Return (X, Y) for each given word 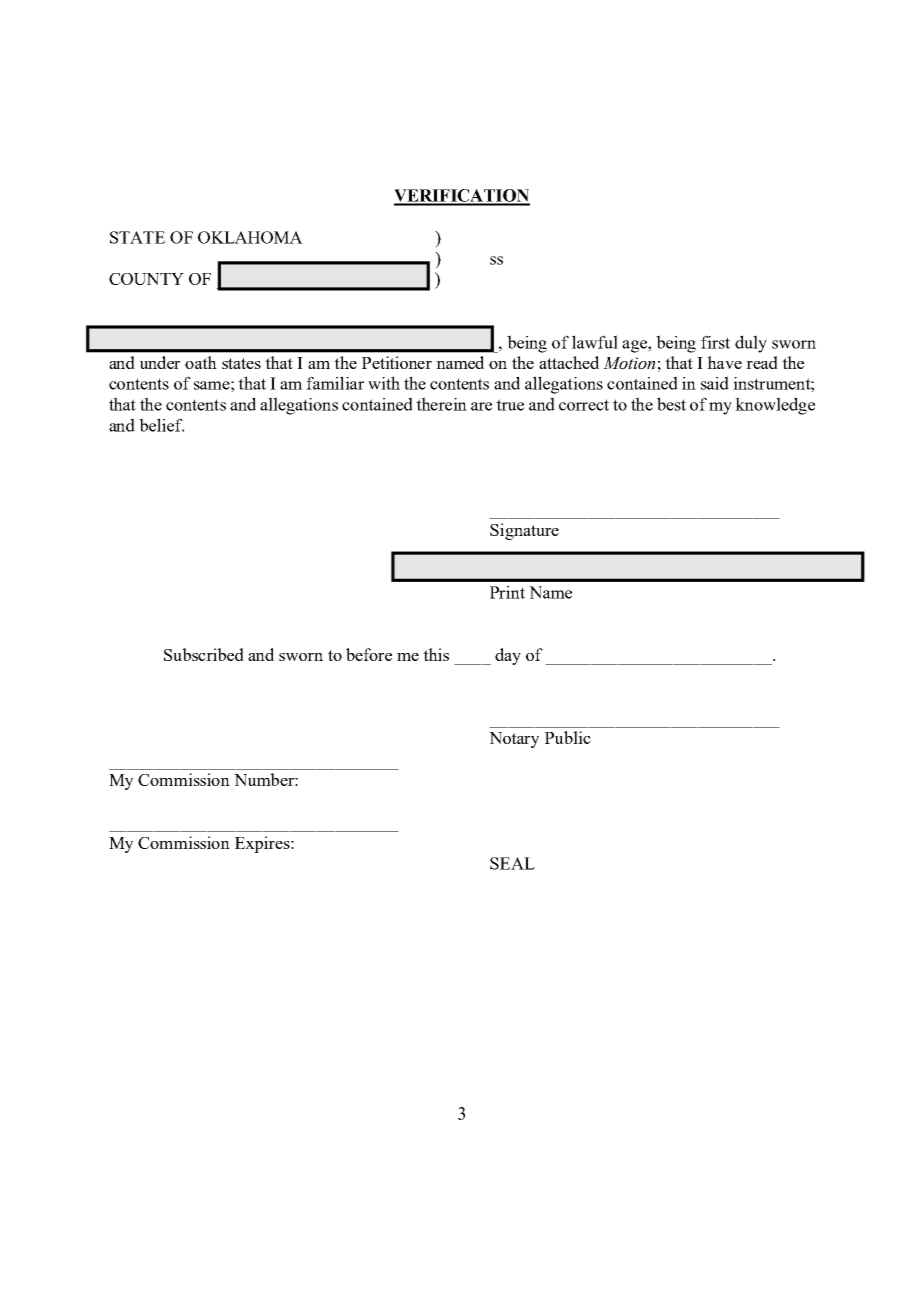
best (671, 404)
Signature (524, 531)
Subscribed (204, 654)
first (715, 342)
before (369, 654)
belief (161, 425)
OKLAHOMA (250, 237)
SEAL (512, 863)
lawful (595, 342)
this (436, 654)
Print (507, 592)
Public (568, 737)
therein (441, 404)
